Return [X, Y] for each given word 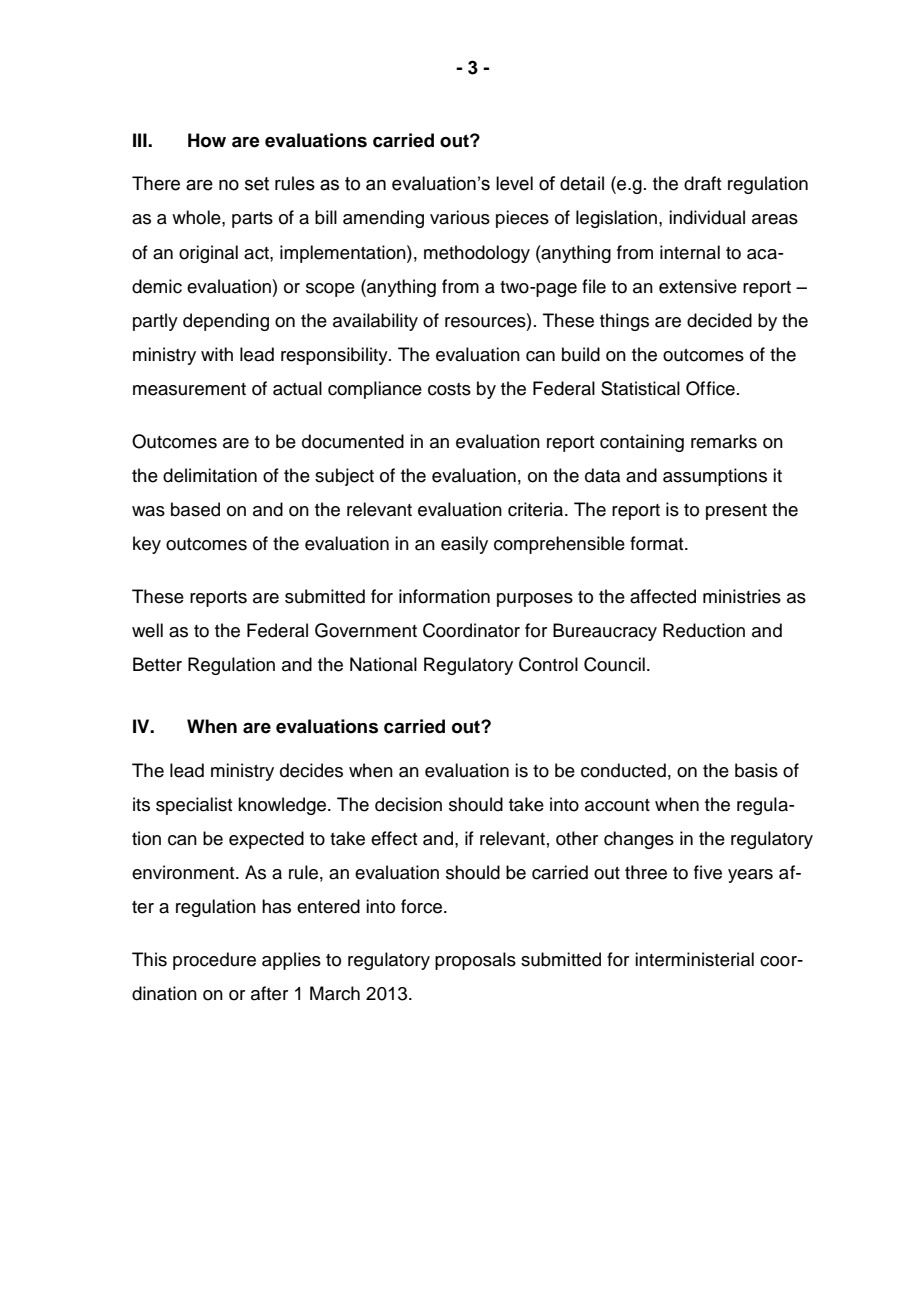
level [514, 183]
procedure [214, 961]
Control [548, 664]
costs [449, 389]
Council [614, 664]
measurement [189, 389]
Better [157, 664]
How [207, 140]
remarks [724, 441]
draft [702, 183]
